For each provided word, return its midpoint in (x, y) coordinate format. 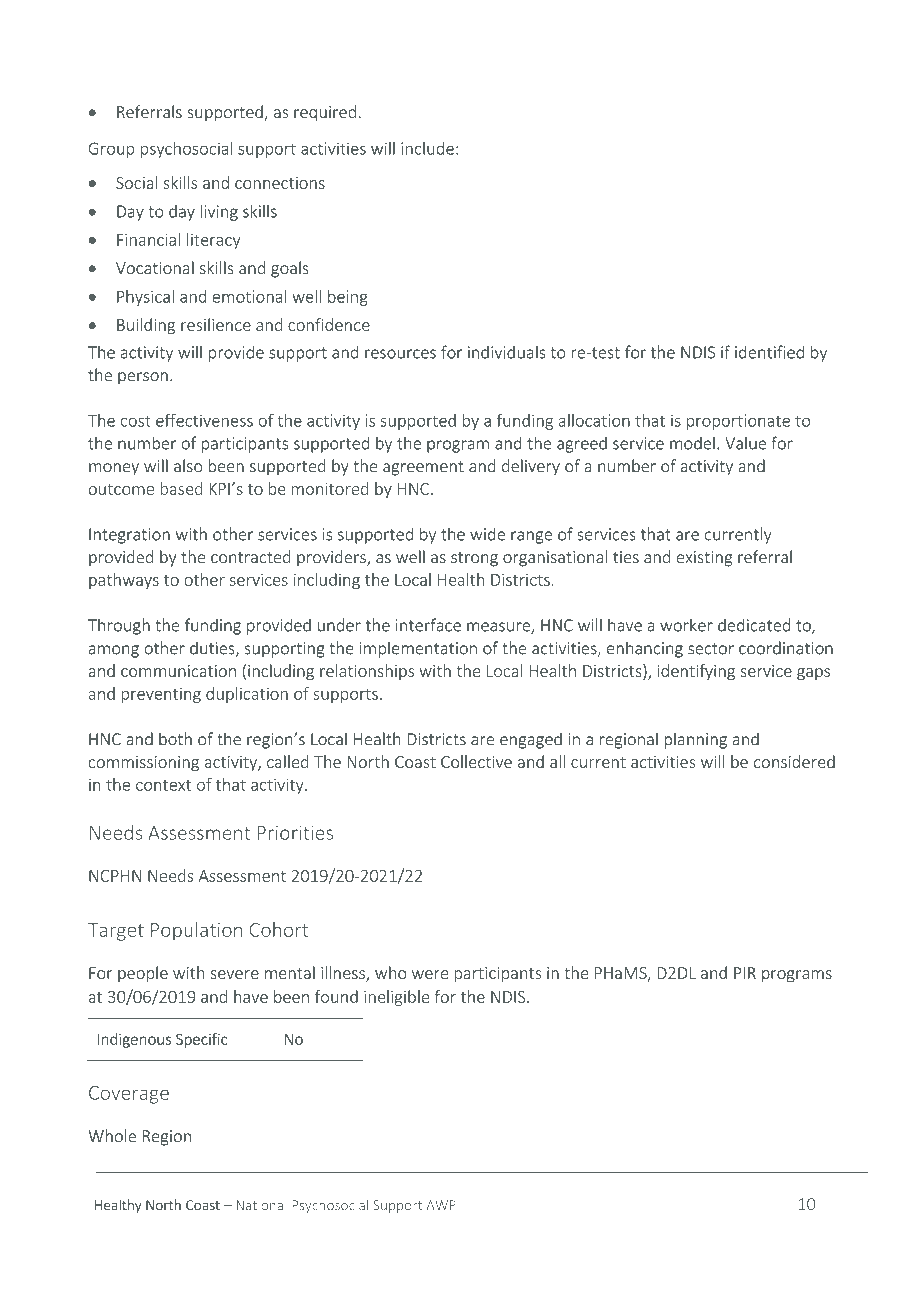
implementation (418, 649)
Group (112, 150)
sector (711, 649)
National (262, 1205)
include (427, 148)
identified (769, 352)
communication (178, 671)
